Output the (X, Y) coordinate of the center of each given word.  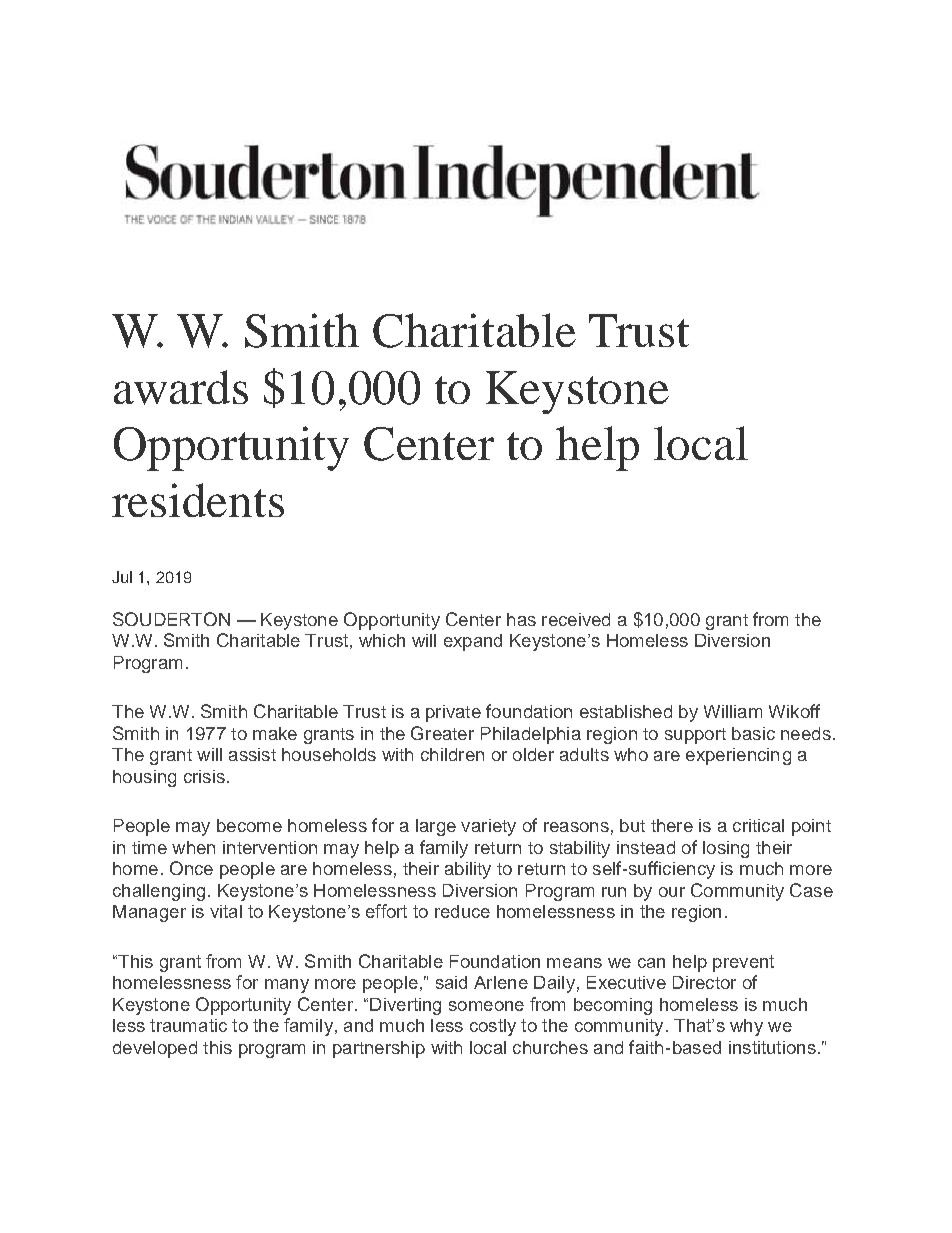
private (453, 713)
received (576, 619)
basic (753, 733)
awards (181, 387)
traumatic (188, 1025)
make (275, 733)
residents (198, 500)
